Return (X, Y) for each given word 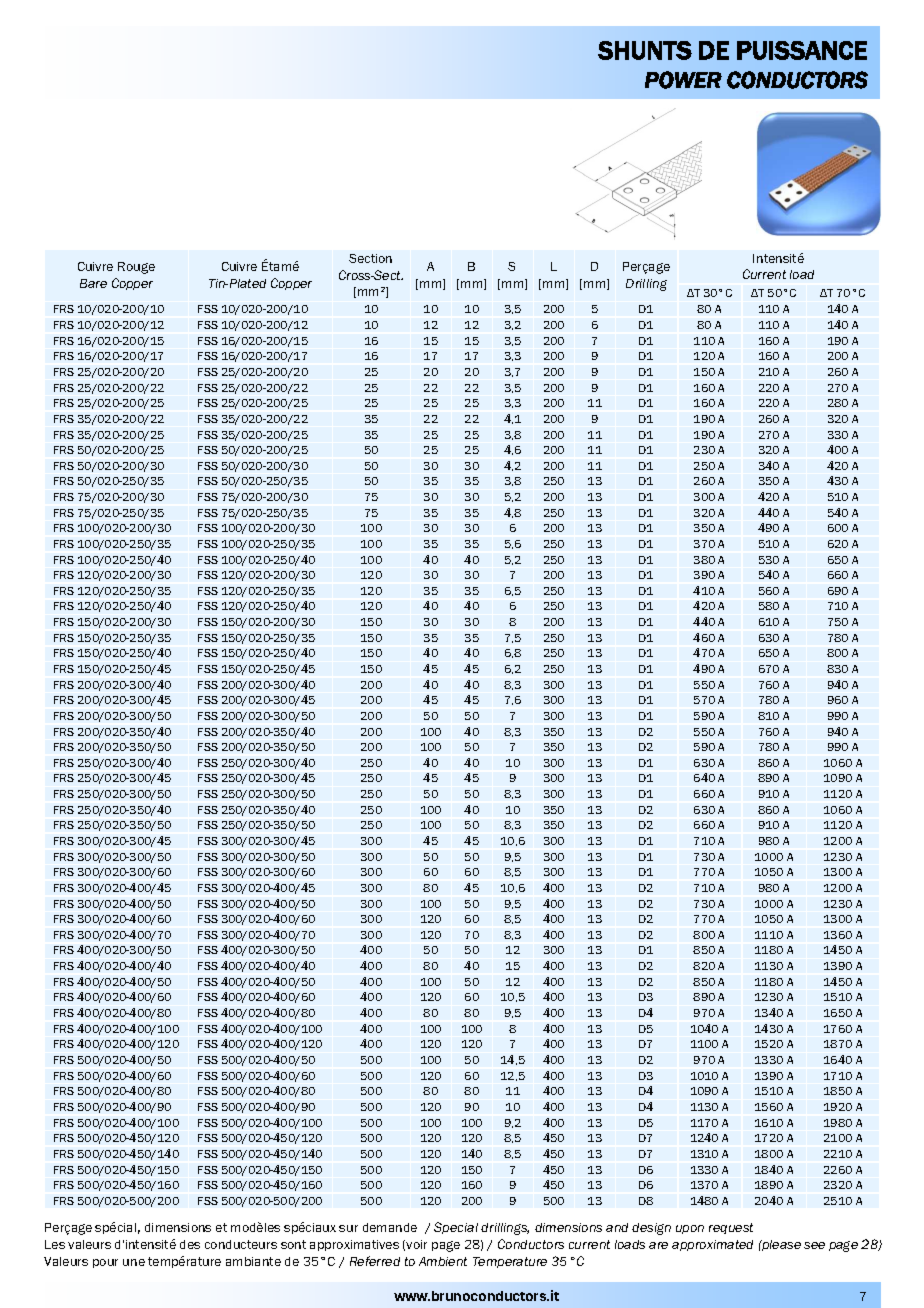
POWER (683, 80)
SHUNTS (645, 50)
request (731, 1228)
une (134, 1262)
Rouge (136, 268)
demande (390, 1227)
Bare (93, 283)
